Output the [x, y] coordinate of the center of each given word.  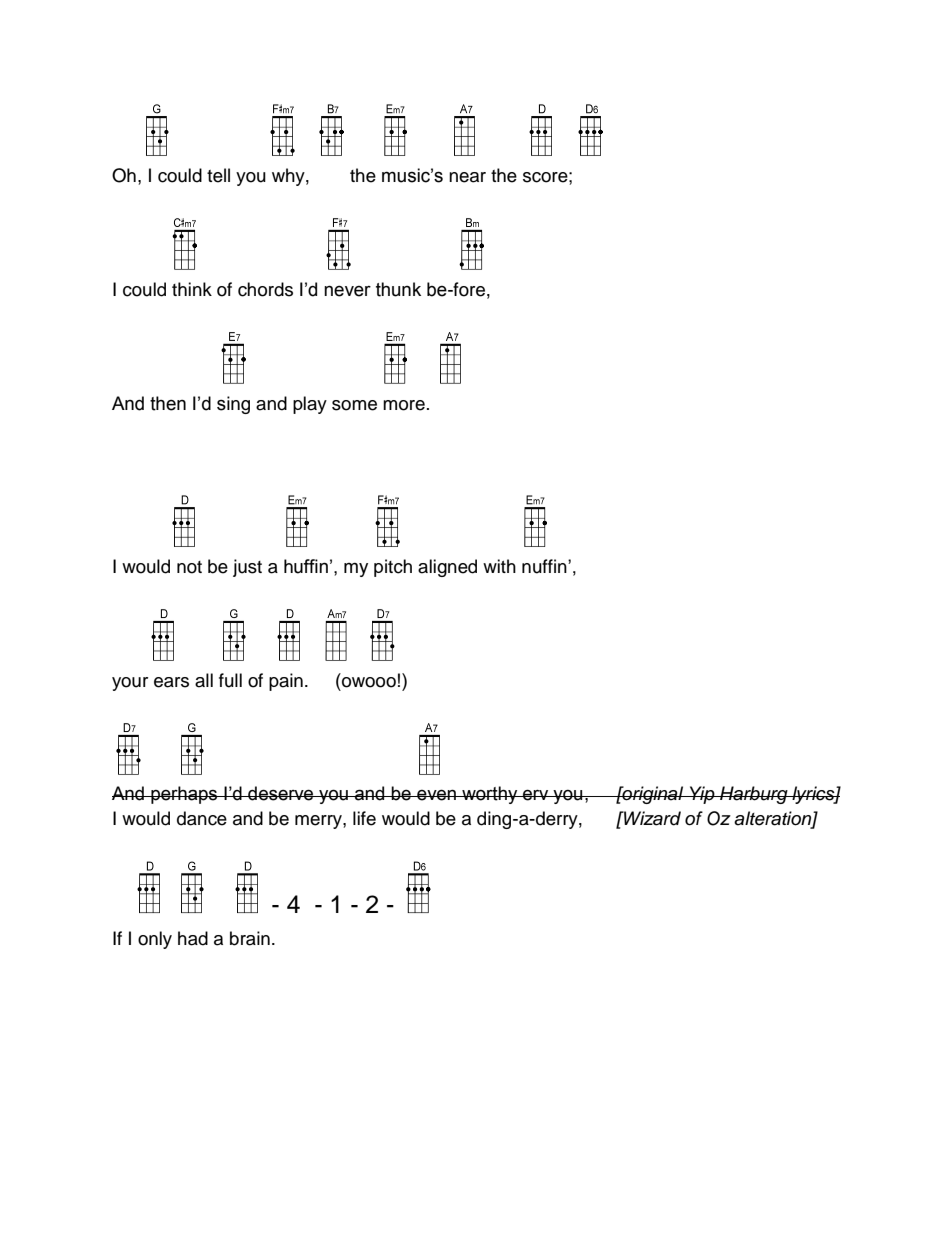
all [204, 680]
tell [218, 175]
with [499, 566]
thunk [398, 289]
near [467, 177]
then [168, 403]
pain [286, 682]
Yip [702, 795]
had [193, 938]
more [404, 405]
